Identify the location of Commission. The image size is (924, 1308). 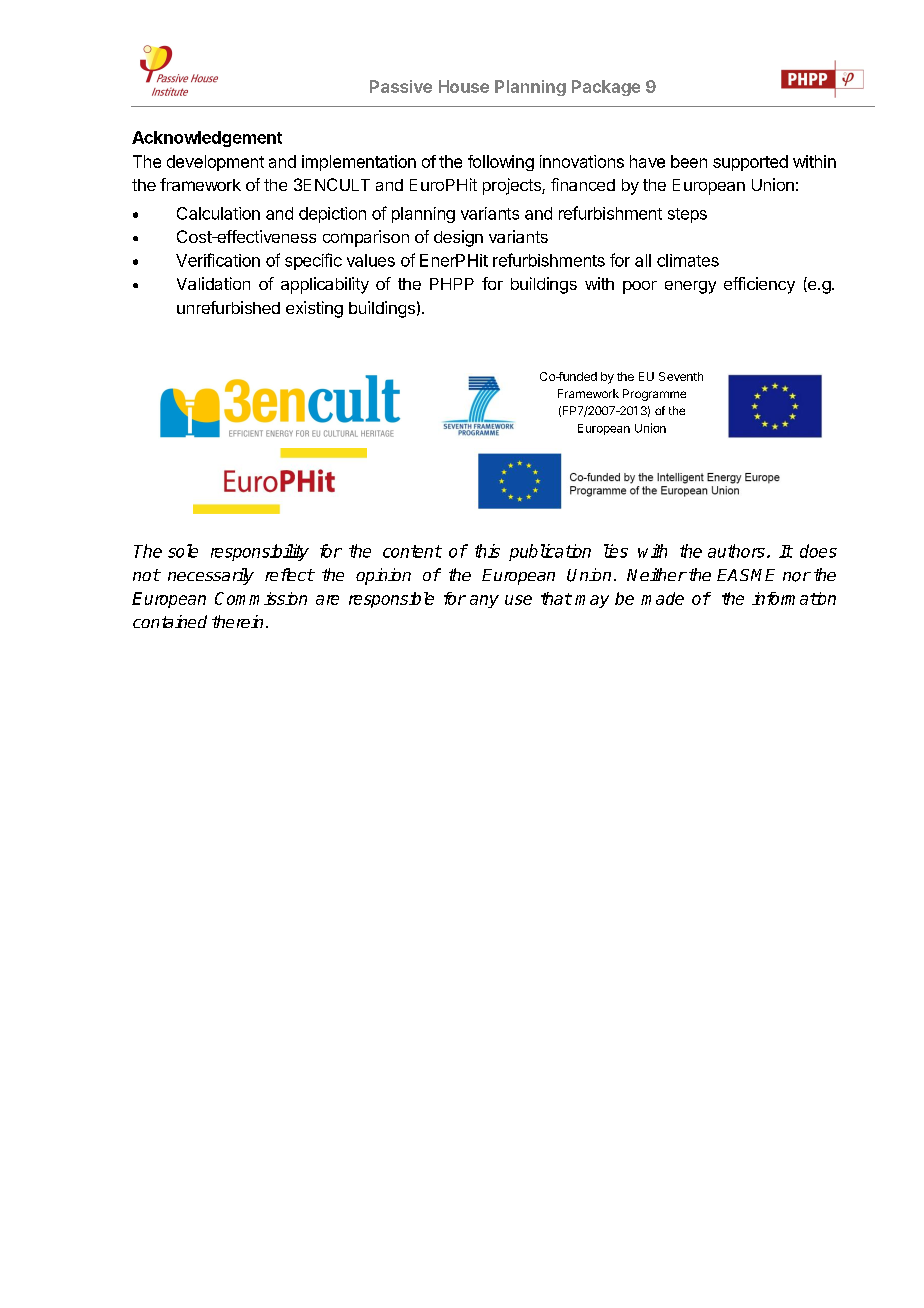
(261, 598).
